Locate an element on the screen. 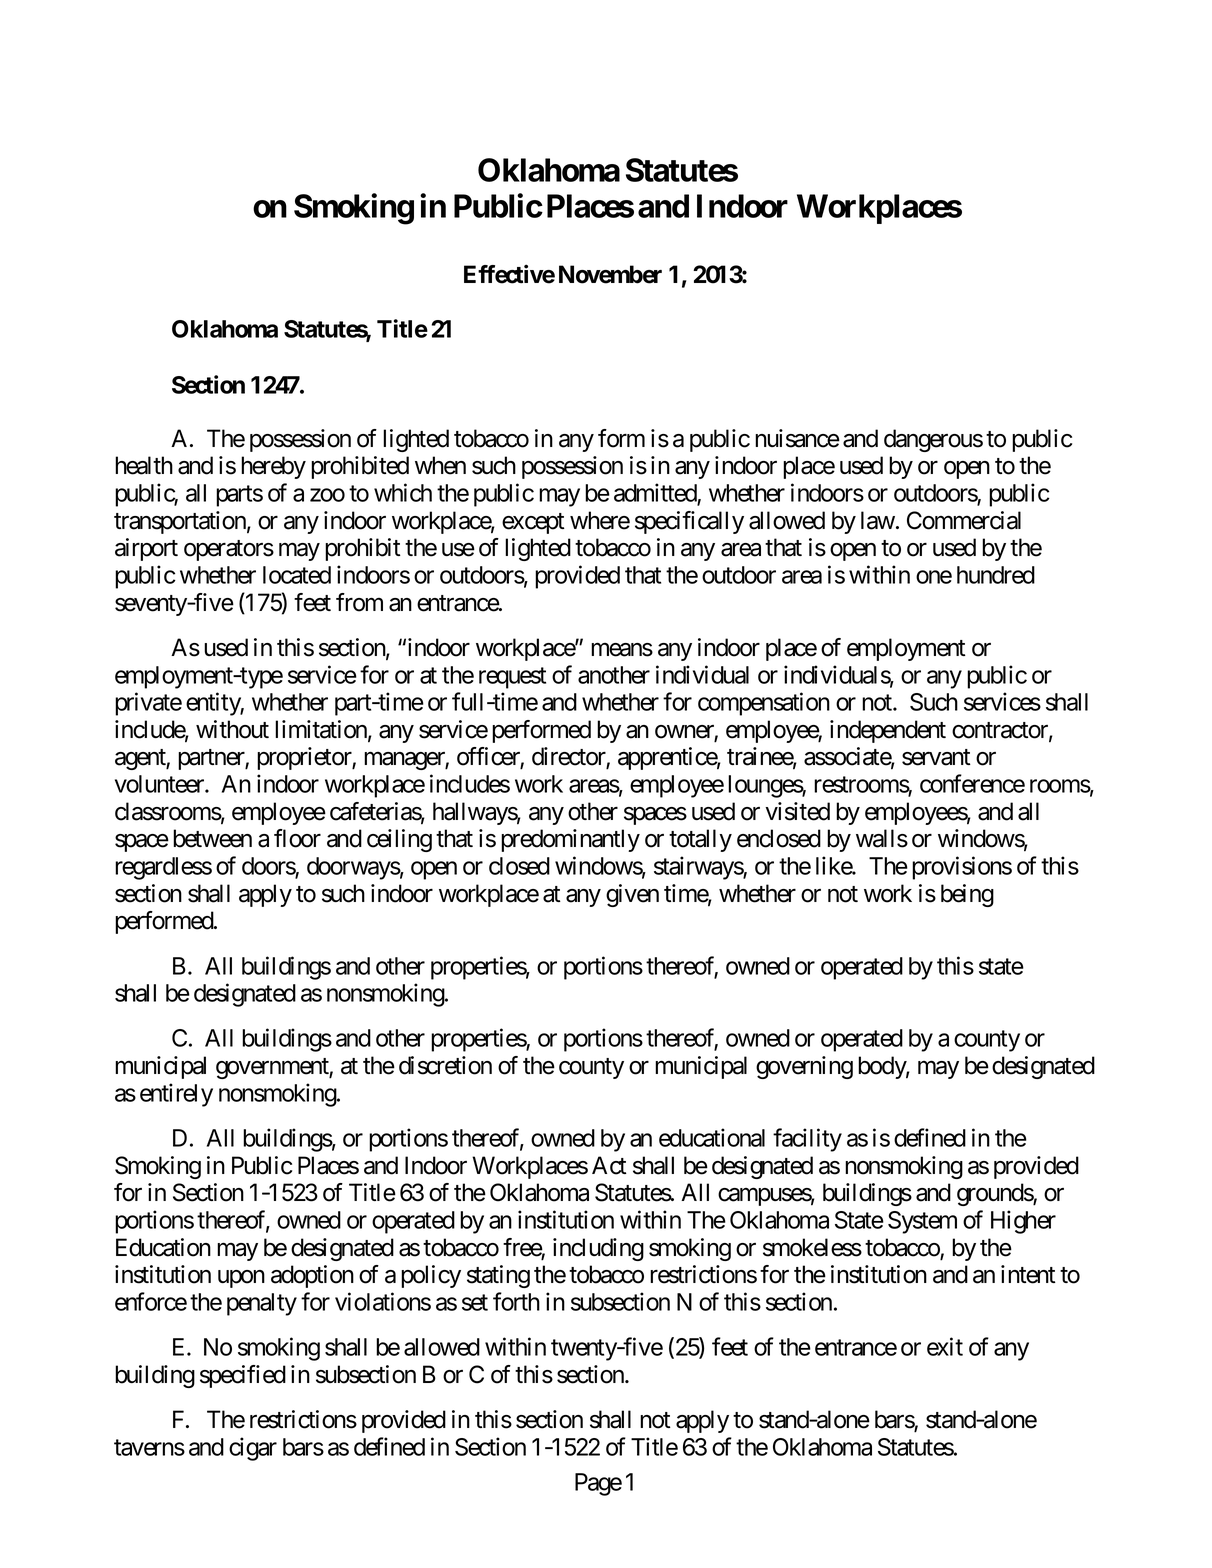  predominantly is located at coordinates (570, 840).
